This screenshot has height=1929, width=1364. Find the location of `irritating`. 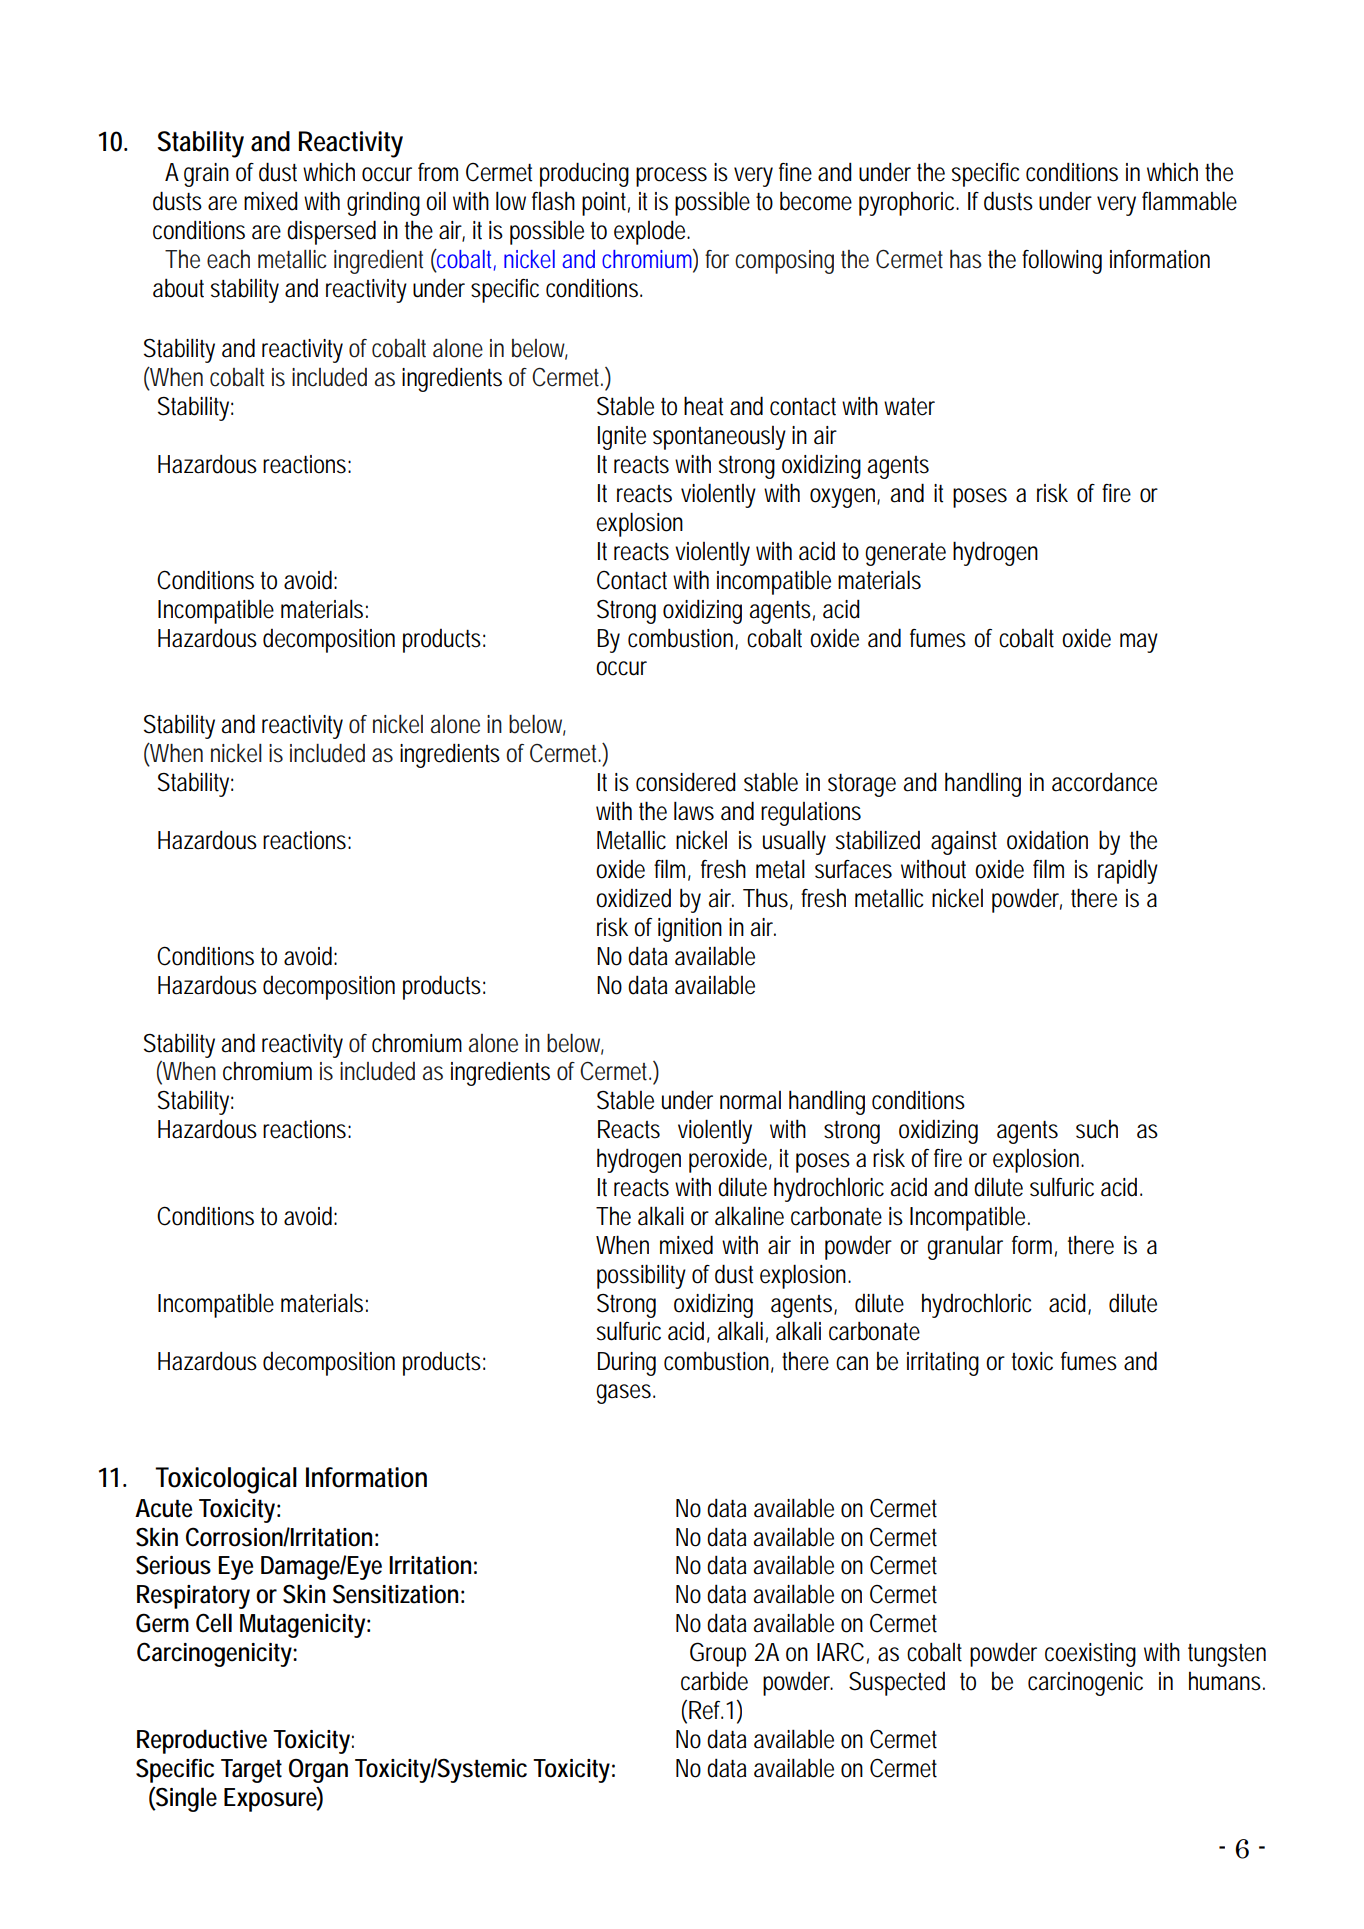

irritating is located at coordinates (943, 1364).
